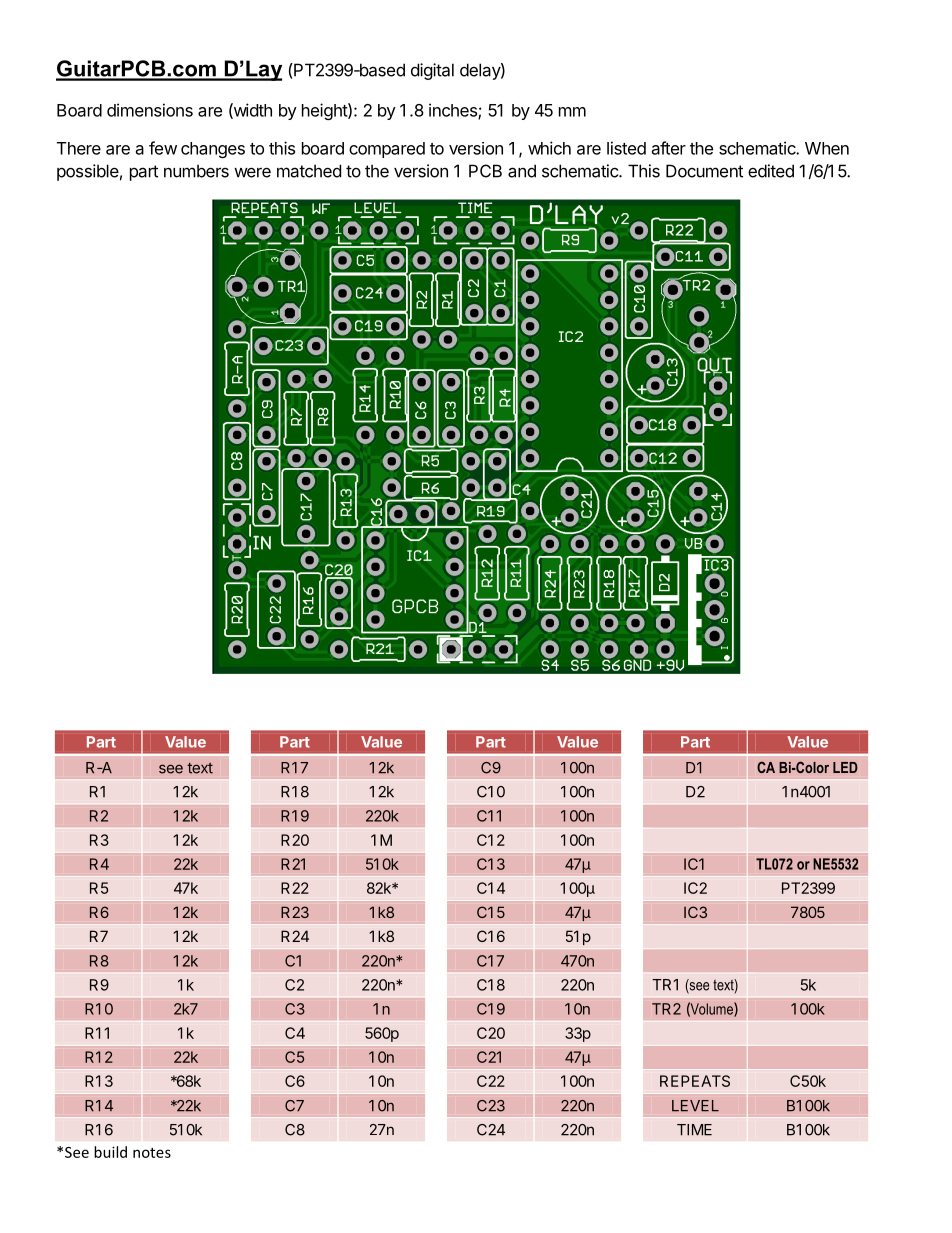  Describe the element at coordinates (150, 110) in the screenshot. I see `dimensions` at that location.
